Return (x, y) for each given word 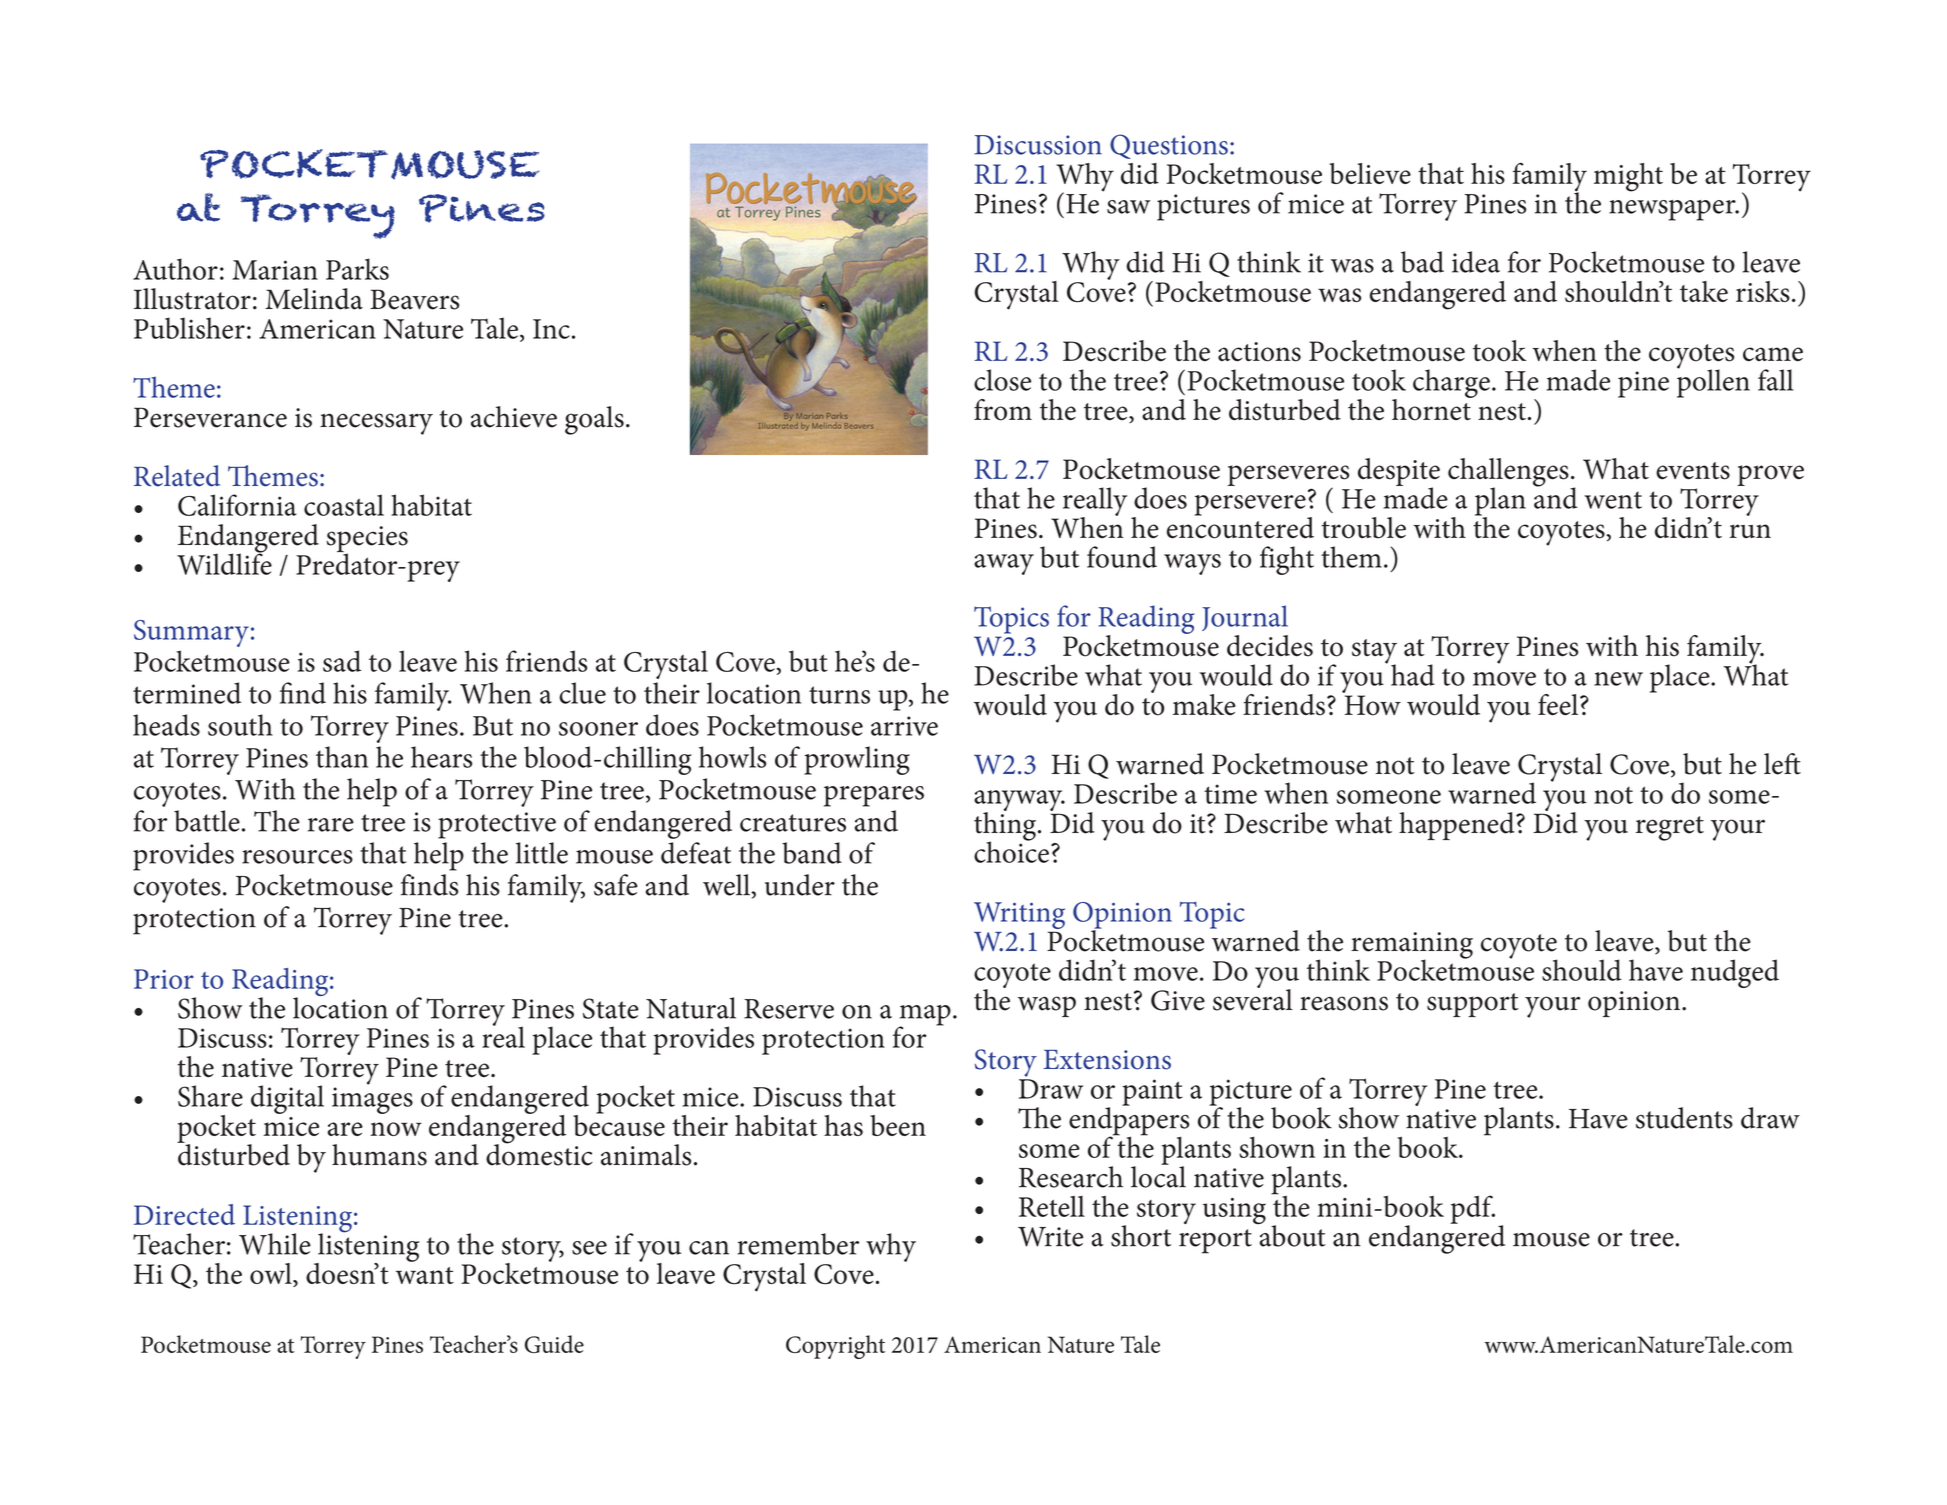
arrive (904, 726)
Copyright (835, 1347)
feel (1559, 705)
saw (1128, 207)
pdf (1472, 1209)
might (1628, 177)
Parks (357, 269)
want (425, 1275)
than (342, 757)
